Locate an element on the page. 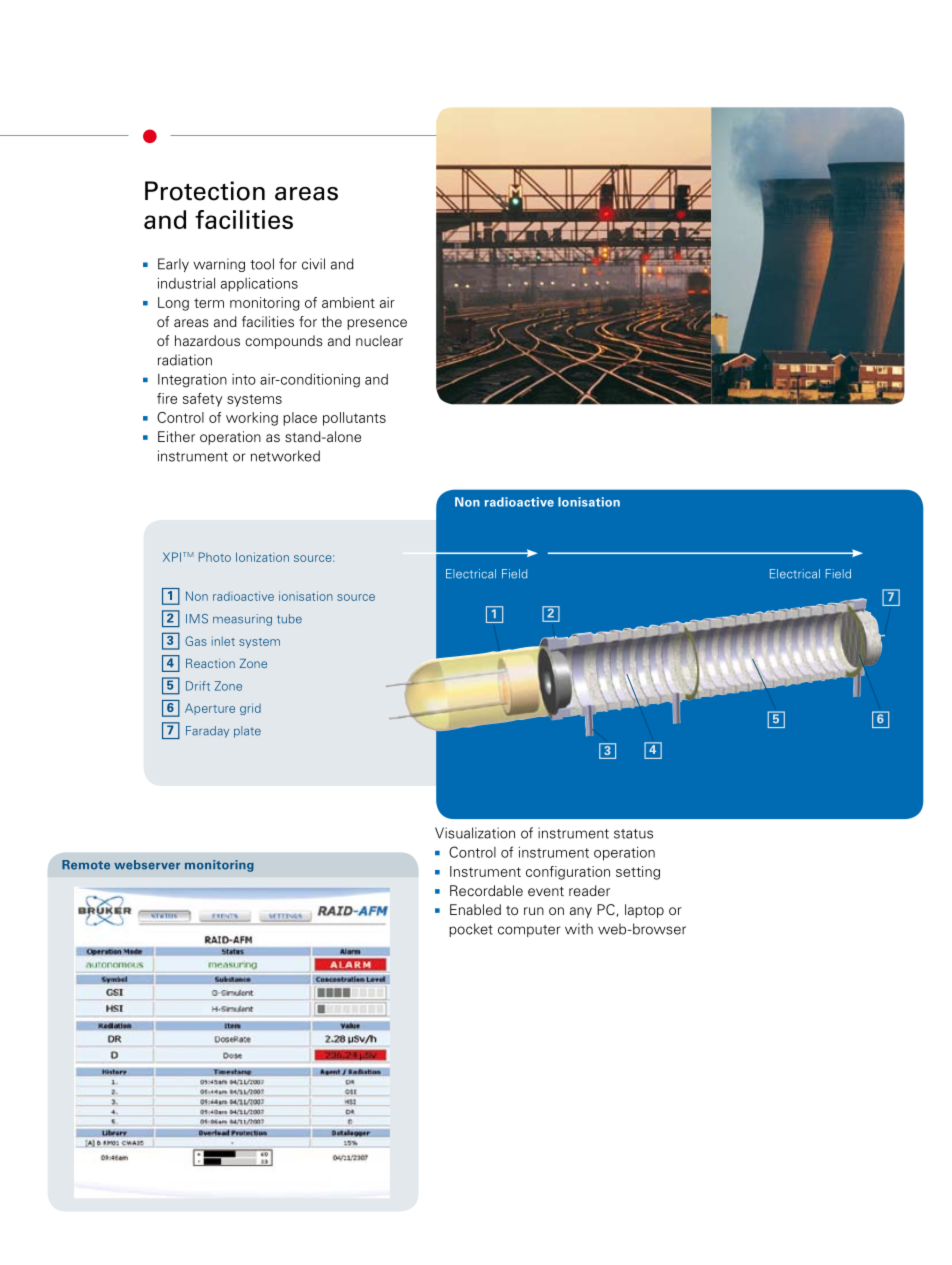  presence is located at coordinates (377, 324).
